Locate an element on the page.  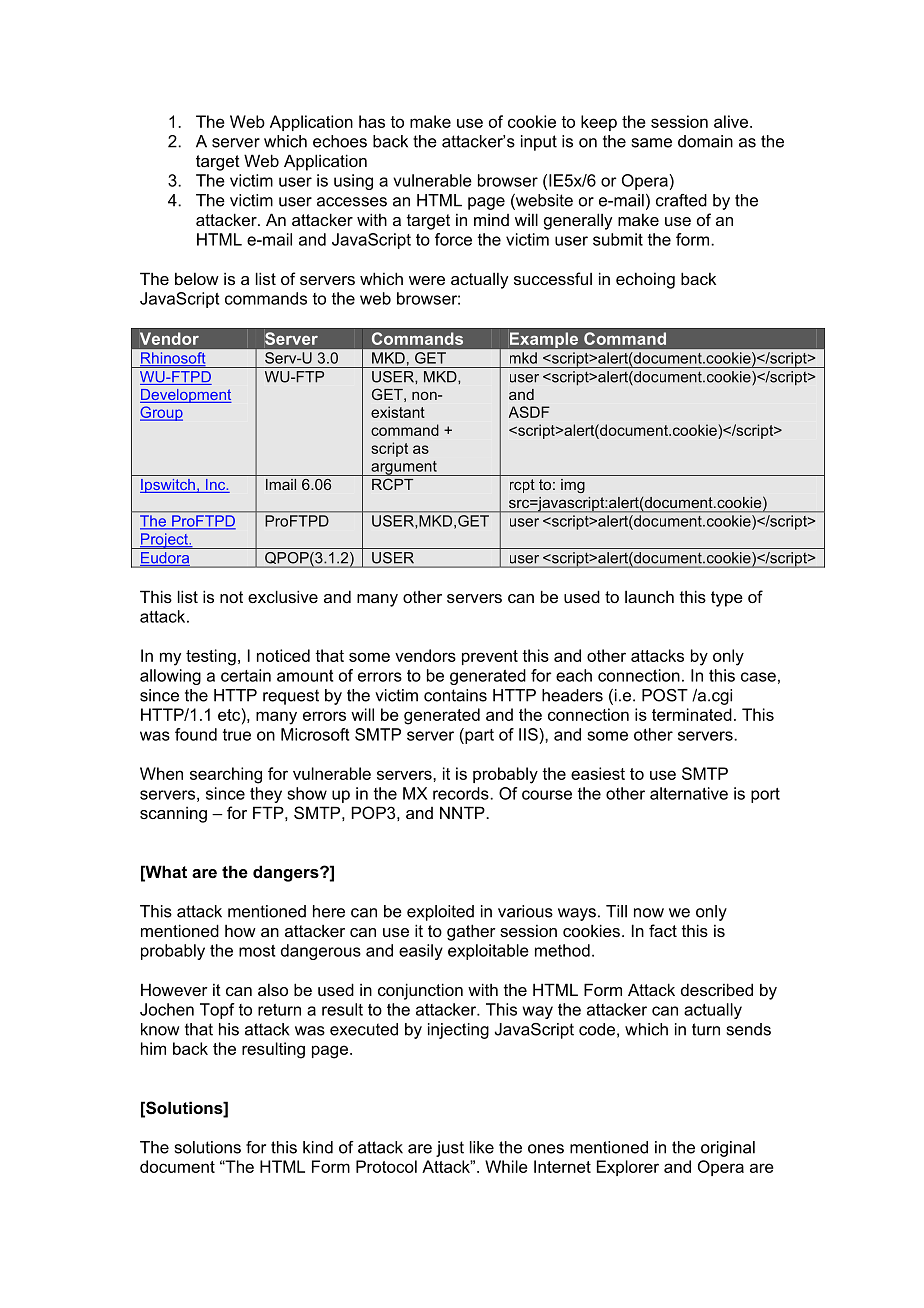
argument is located at coordinates (404, 468).
